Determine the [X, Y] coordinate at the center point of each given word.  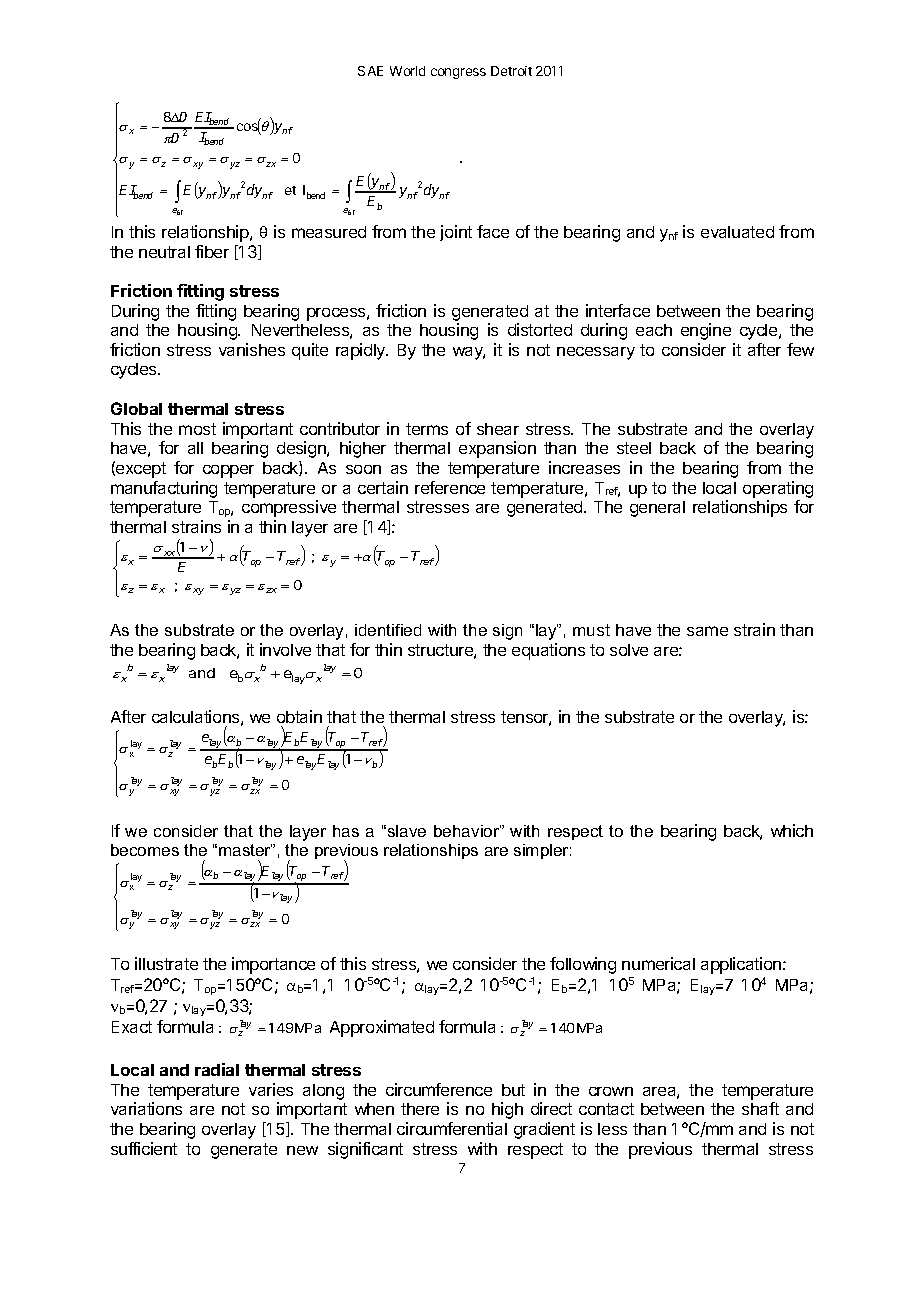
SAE [370, 71]
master [245, 850]
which [792, 830]
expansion [497, 449]
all [195, 448]
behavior [467, 831]
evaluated [737, 232]
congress [458, 73]
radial [217, 1069]
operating [778, 489]
